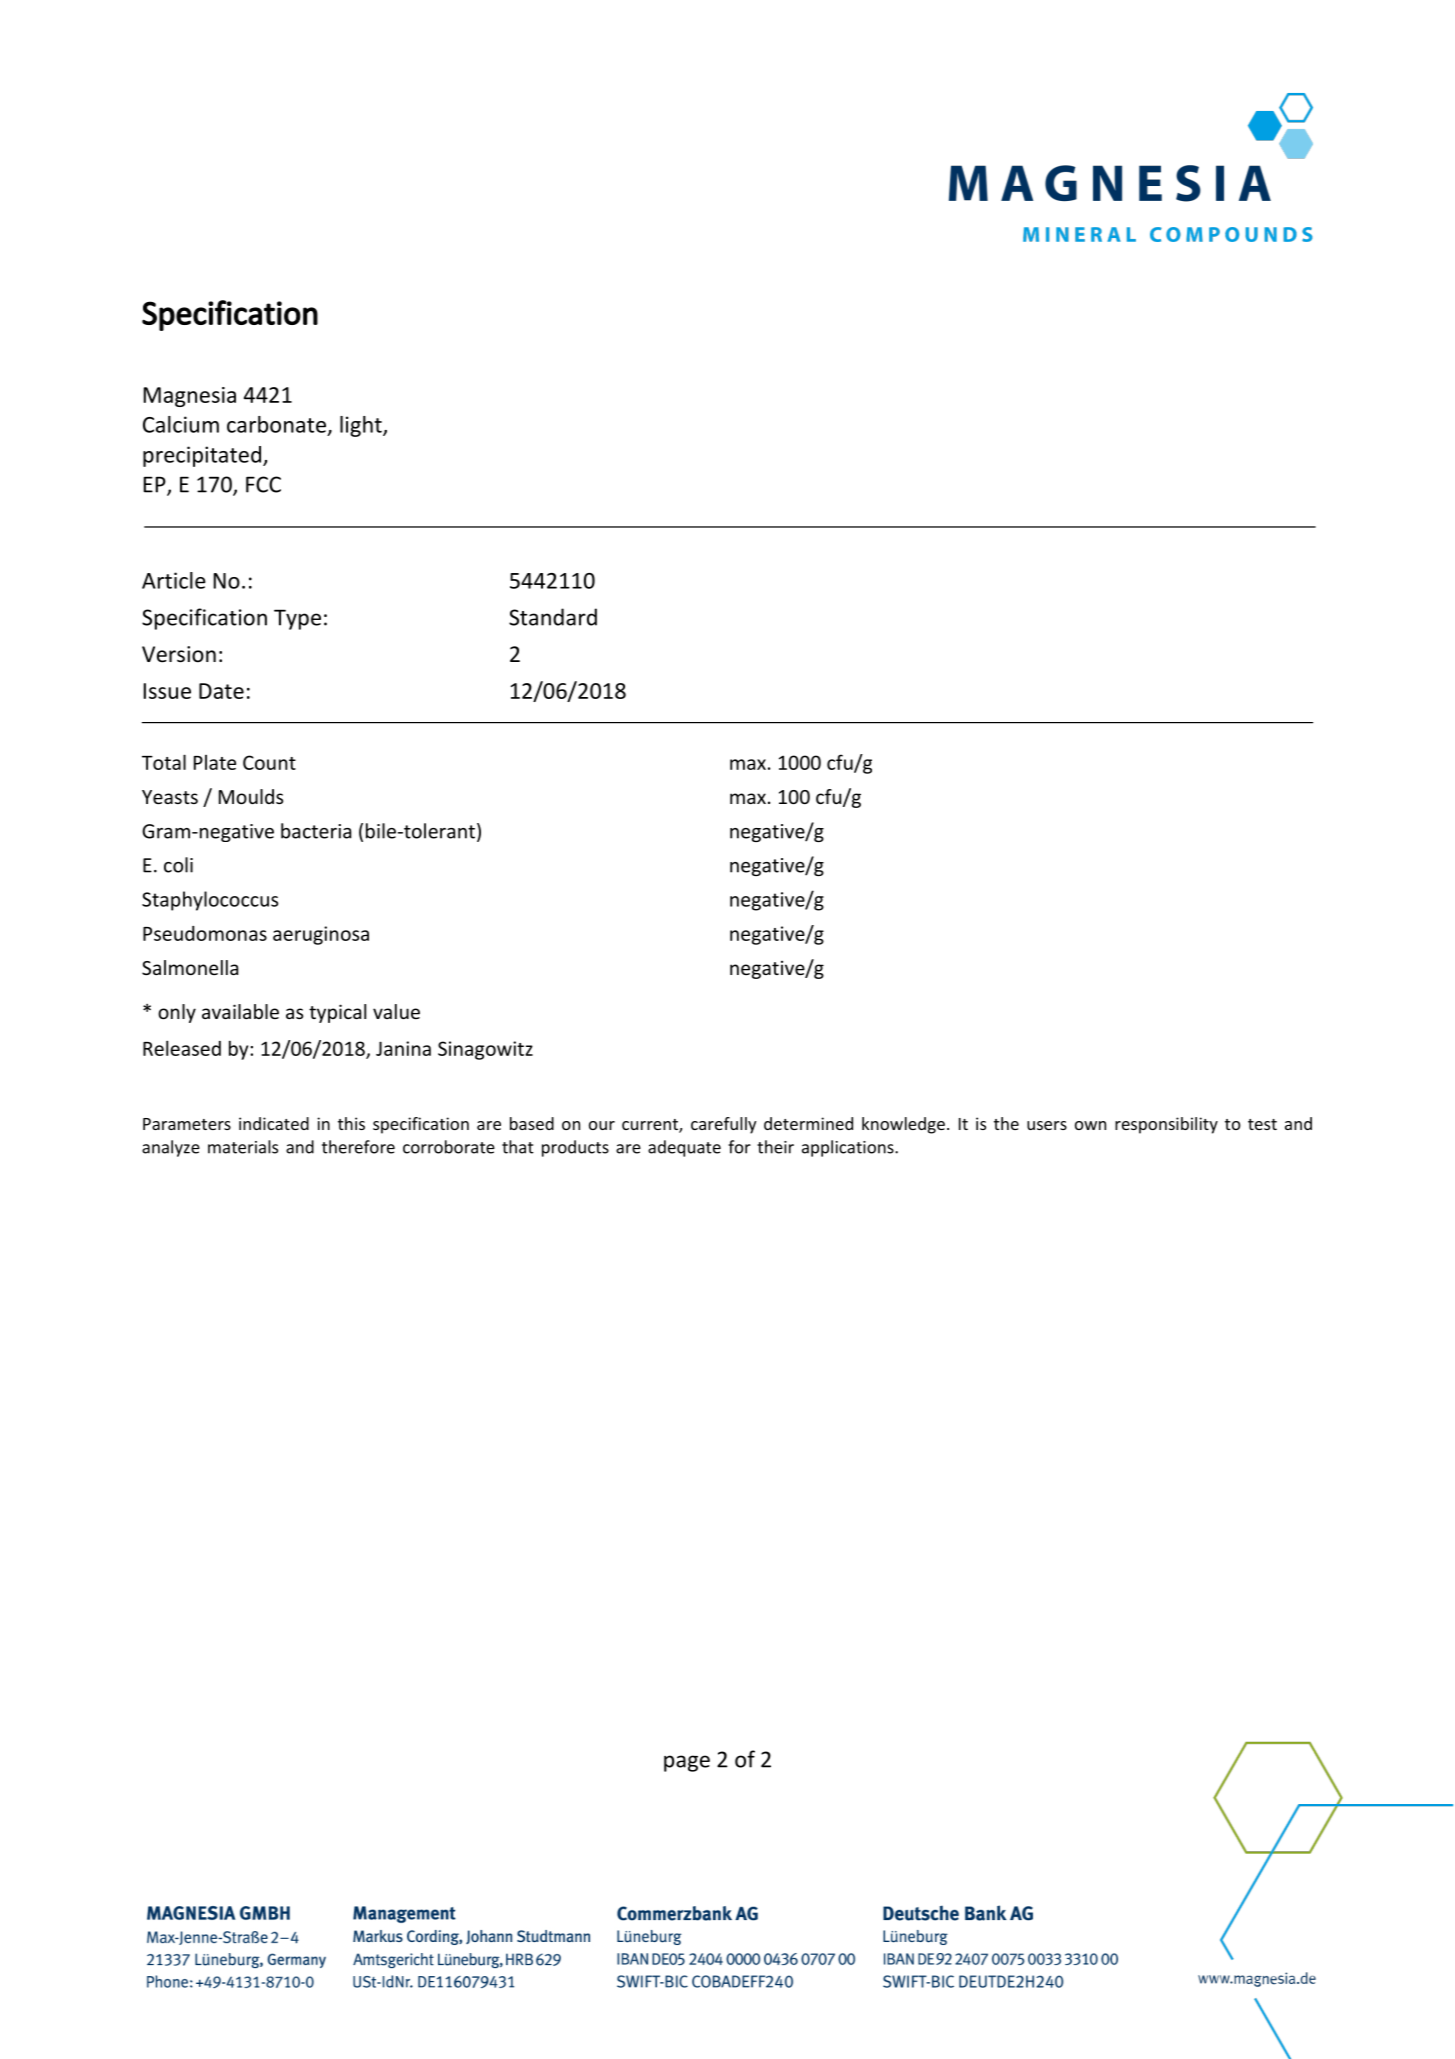 The image size is (1455, 2059). I want to click on test, so click(1262, 1124).
